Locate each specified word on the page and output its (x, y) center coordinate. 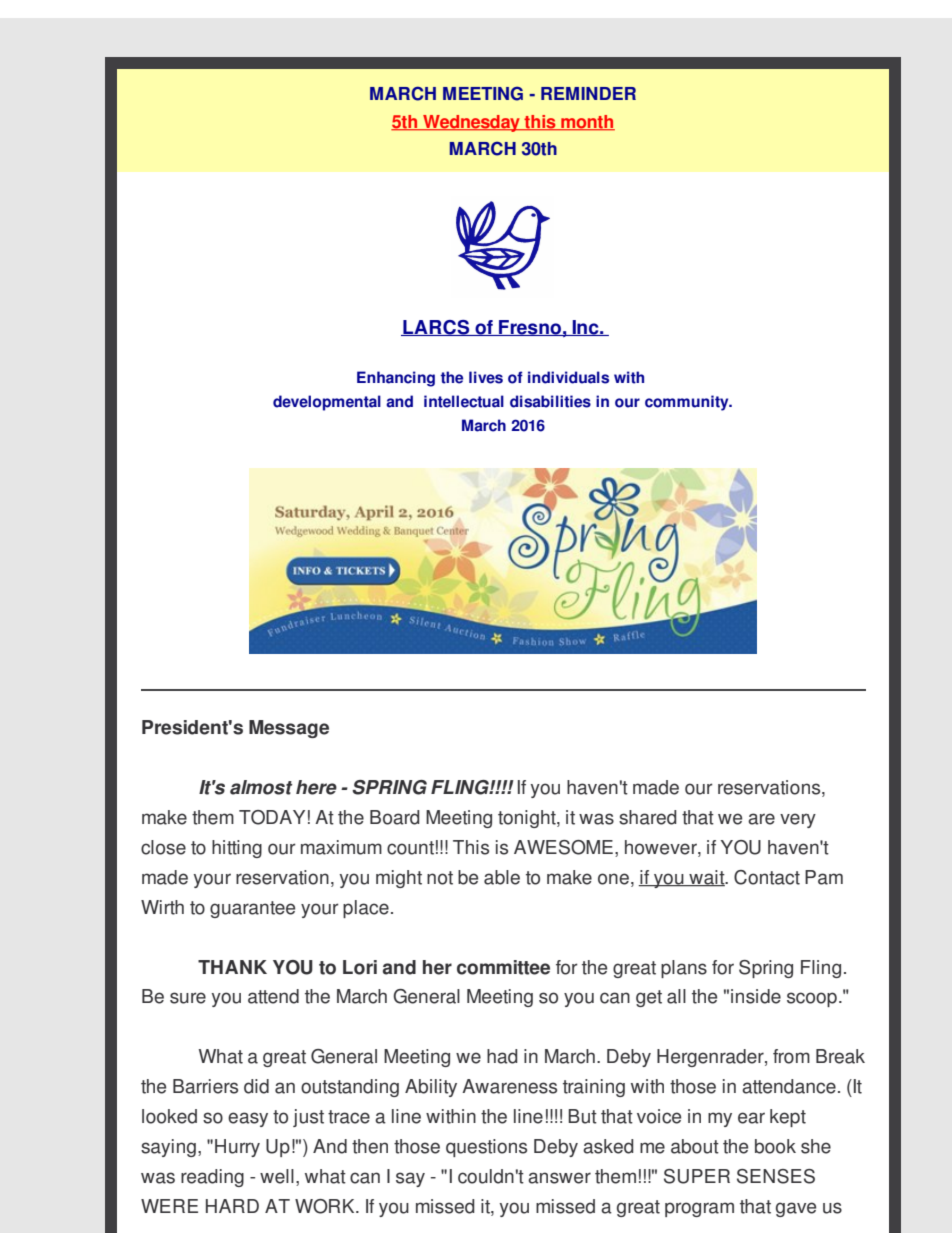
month (587, 123)
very (798, 820)
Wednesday (471, 123)
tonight (528, 819)
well (277, 1176)
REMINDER (588, 93)
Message (289, 729)
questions (486, 1148)
